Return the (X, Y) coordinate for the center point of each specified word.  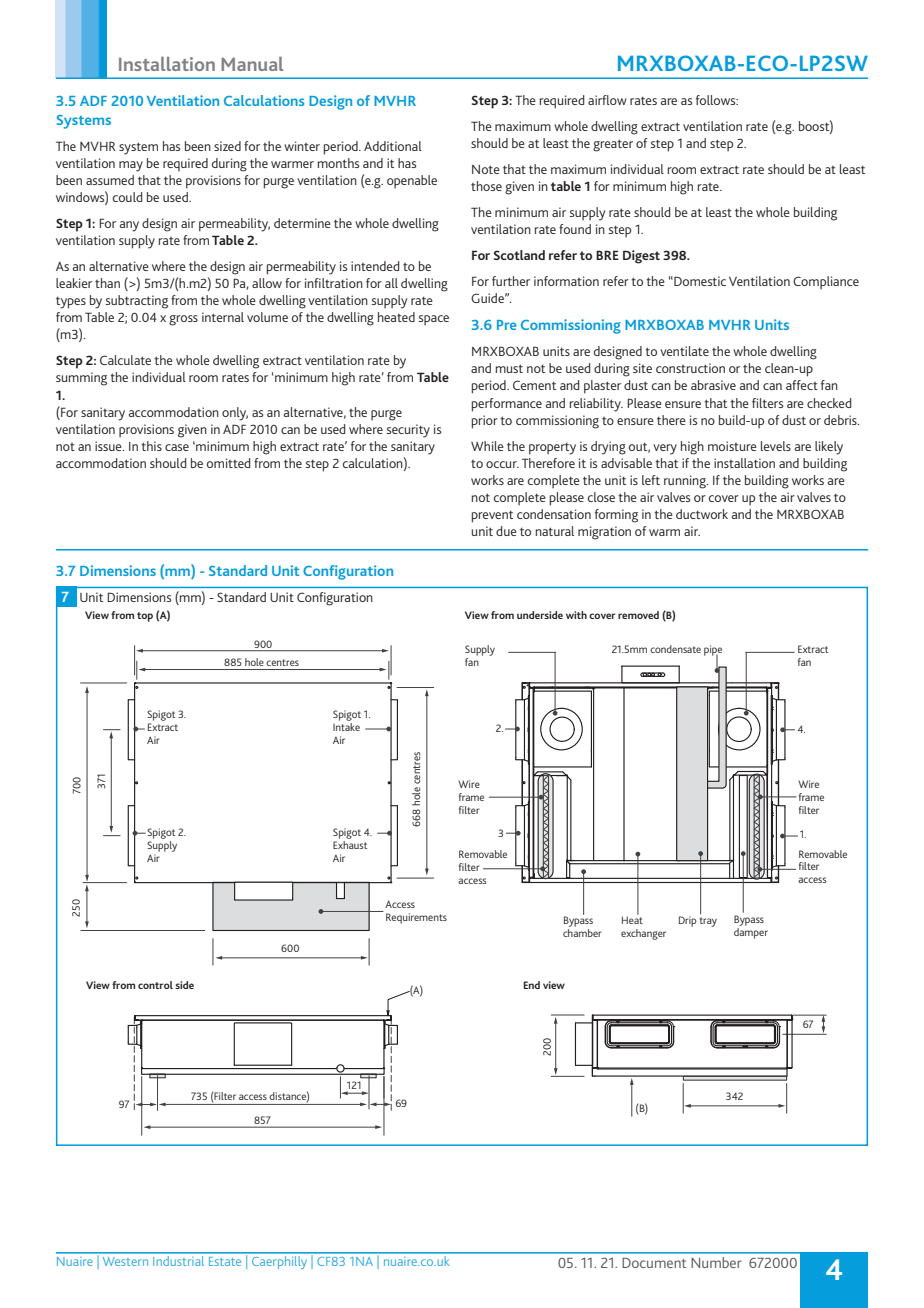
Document (654, 1263)
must (509, 368)
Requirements (416, 918)
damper (751, 933)
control (155, 985)
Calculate (125, 360)
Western (125, 1261)
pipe (713, 651)
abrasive (713, 385)
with (576, 615)
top (145, 617)
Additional (393, 146)
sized (227, 146)
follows (717, 100)
